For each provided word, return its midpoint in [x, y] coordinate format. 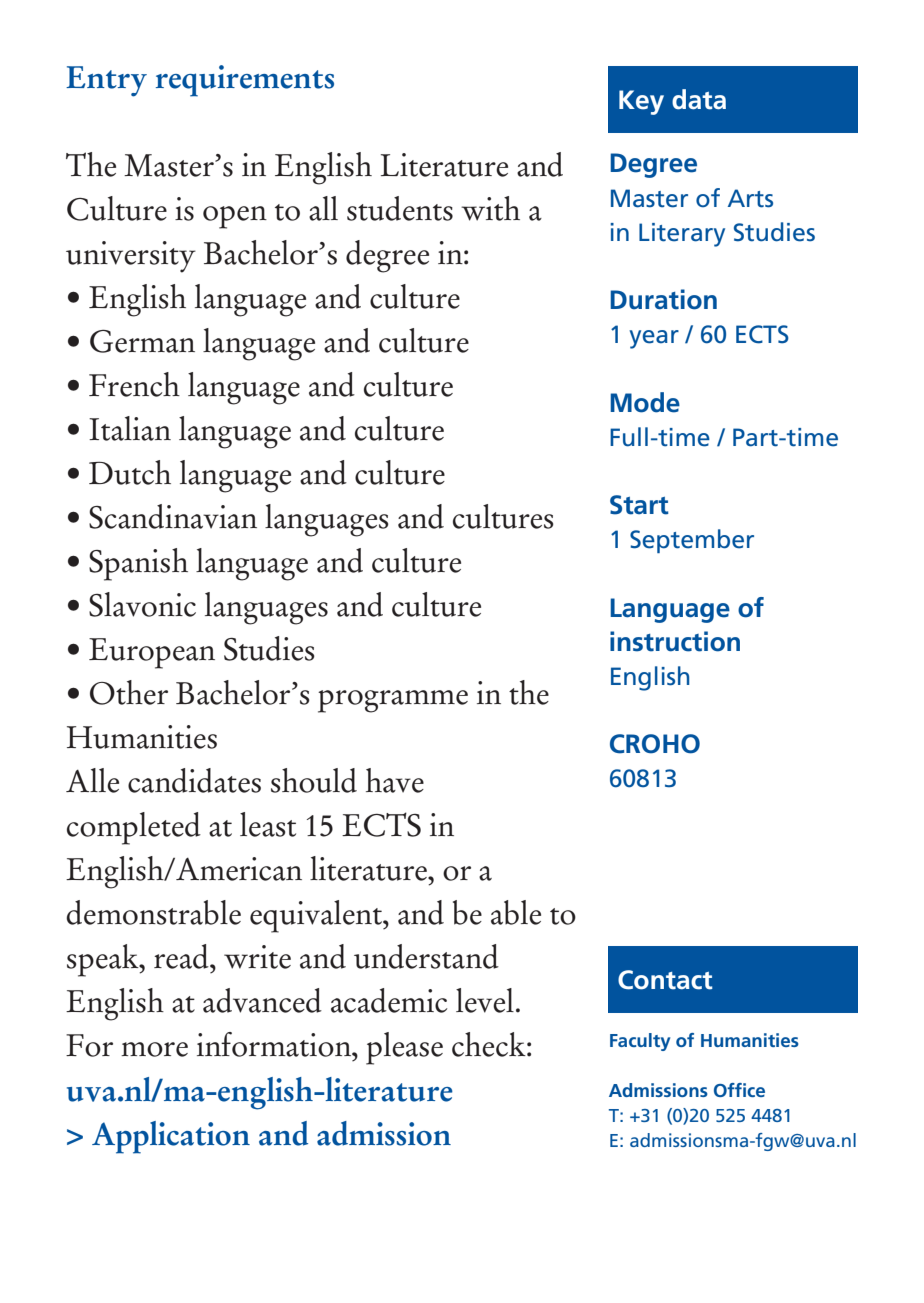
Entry [106, 81]
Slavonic [142, 604]
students [400, 208]
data [699, 99]
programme [393, 701]
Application [171, 1137]
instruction [675, 641]
